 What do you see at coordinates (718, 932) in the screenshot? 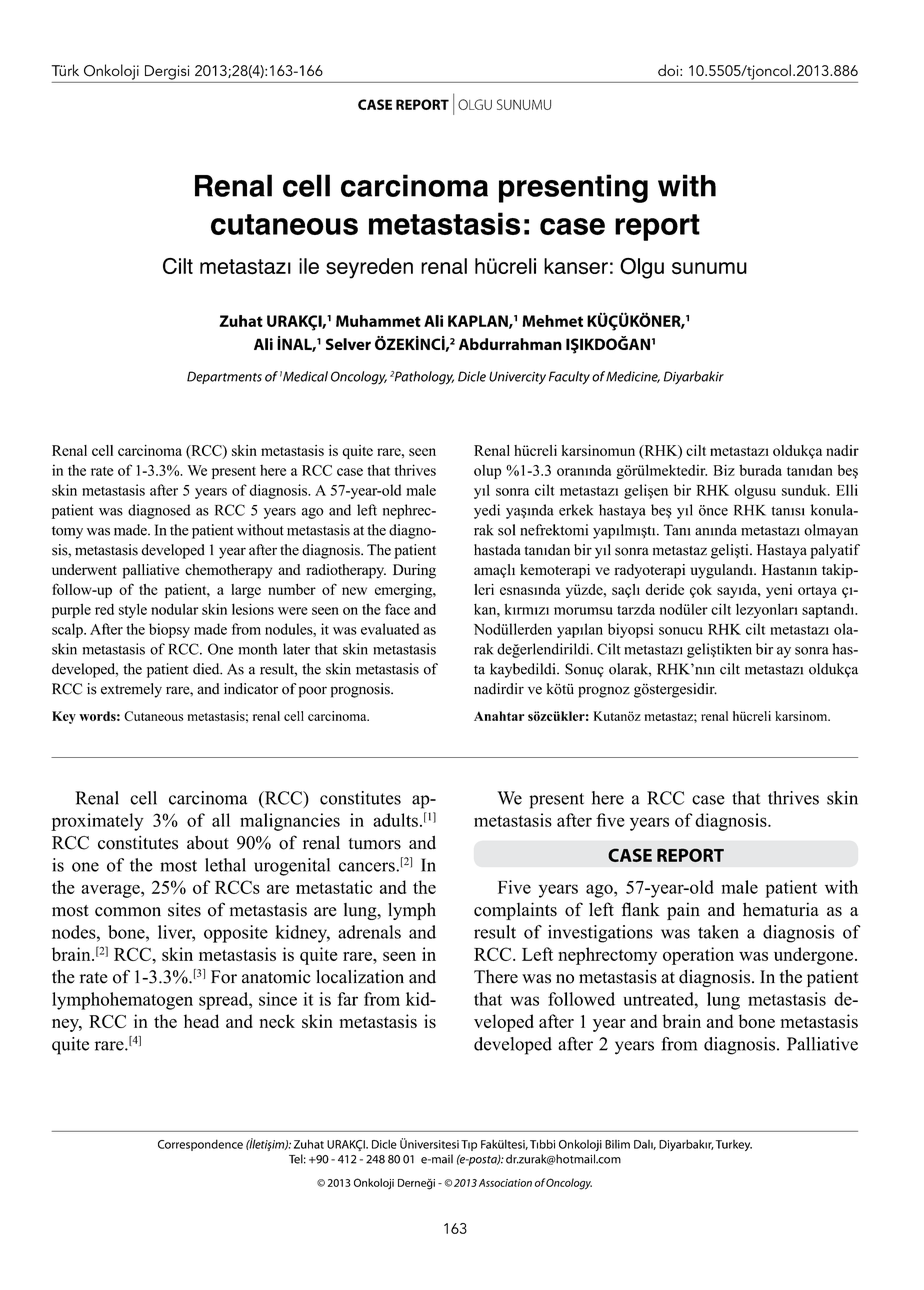
I see `taken` at bounding box center [718, 932].
